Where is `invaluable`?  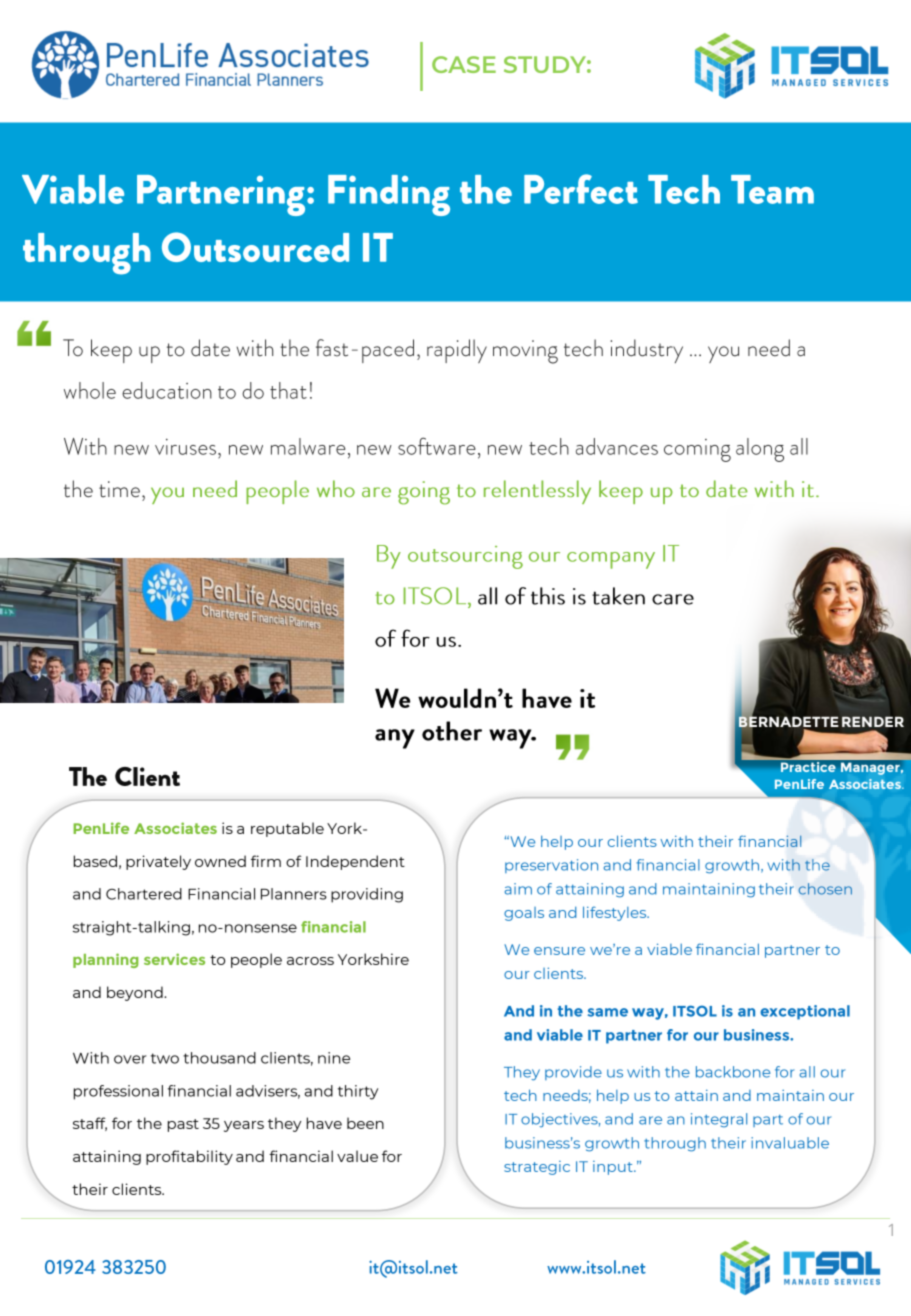
invaluable is located at coordinates (790, 1143).
